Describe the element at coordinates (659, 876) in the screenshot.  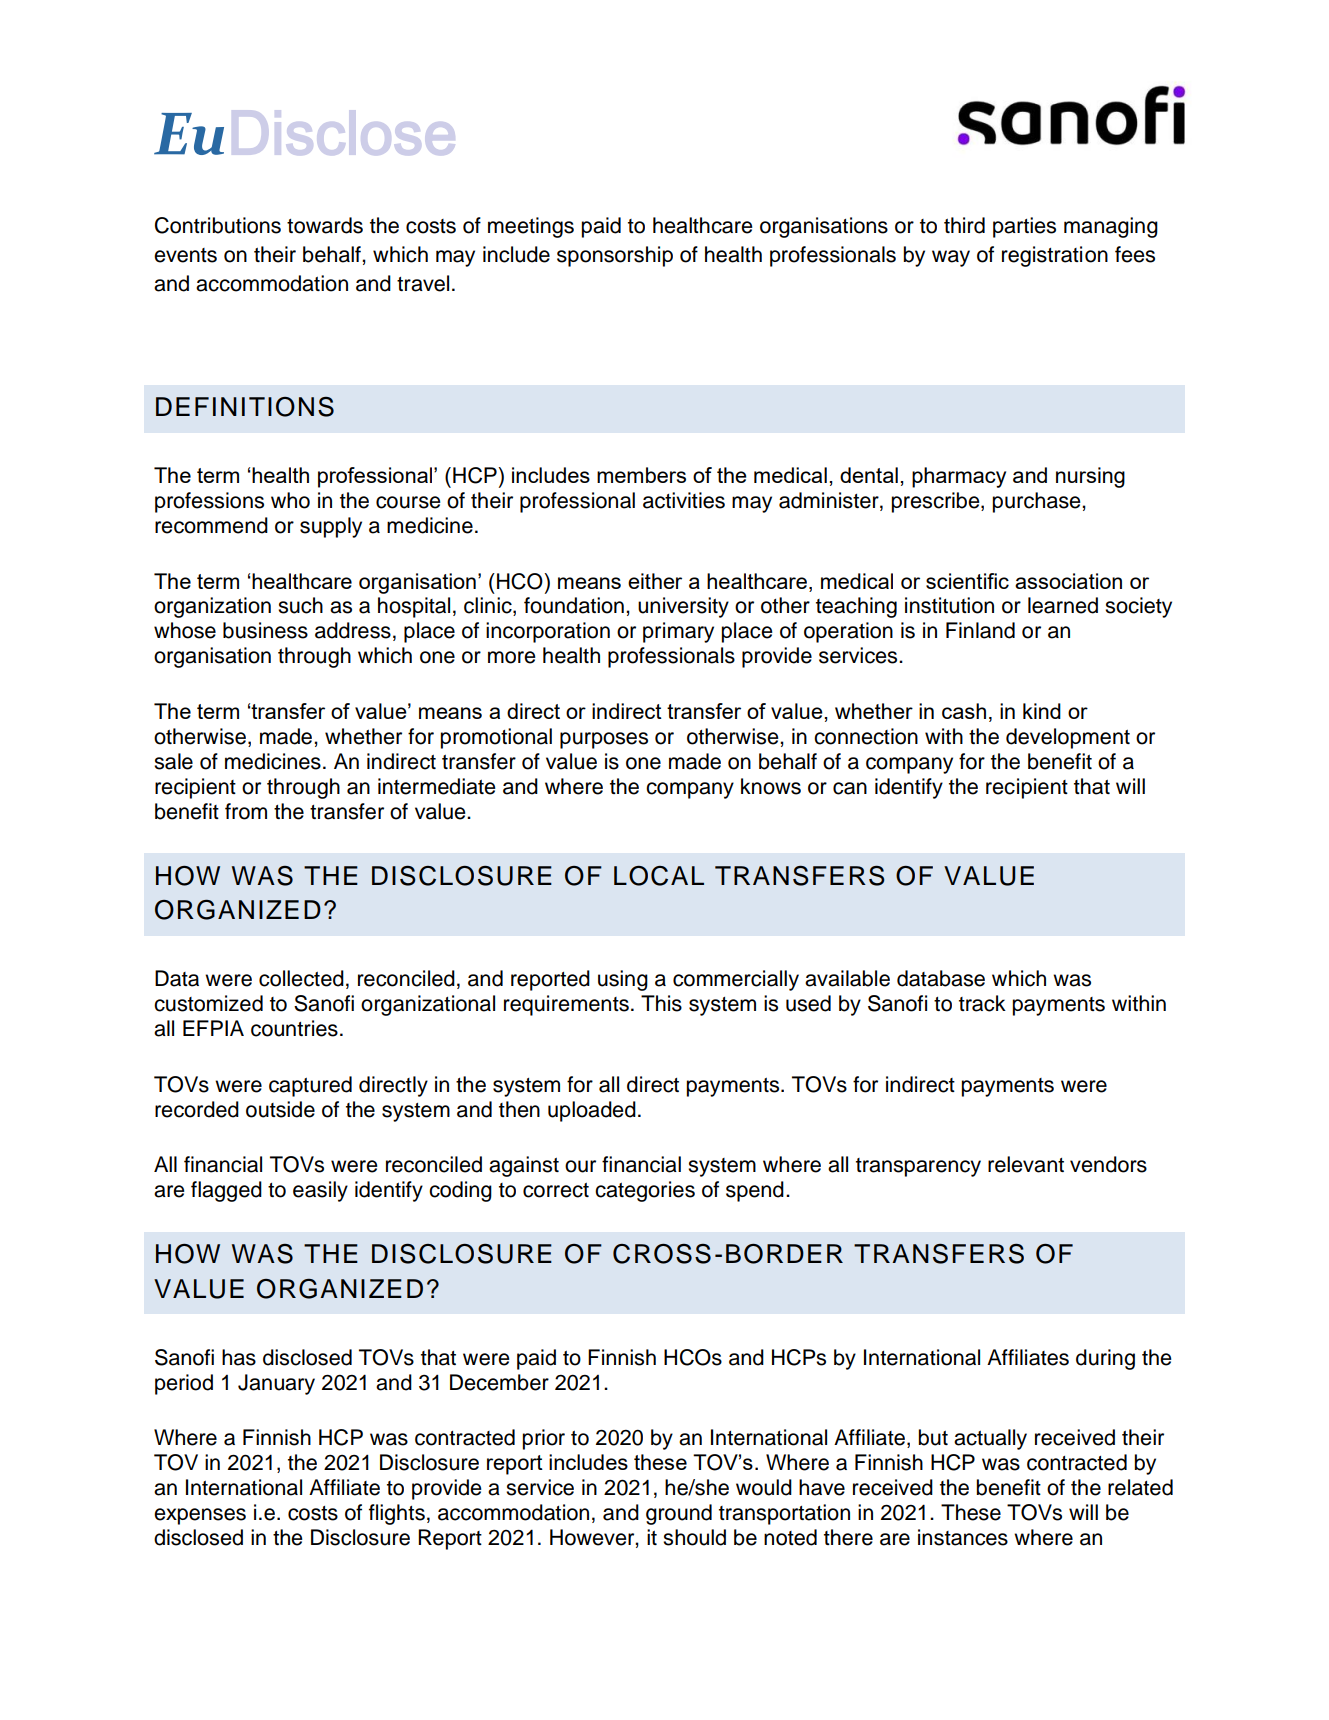
I see `LOCAL` at that location.
